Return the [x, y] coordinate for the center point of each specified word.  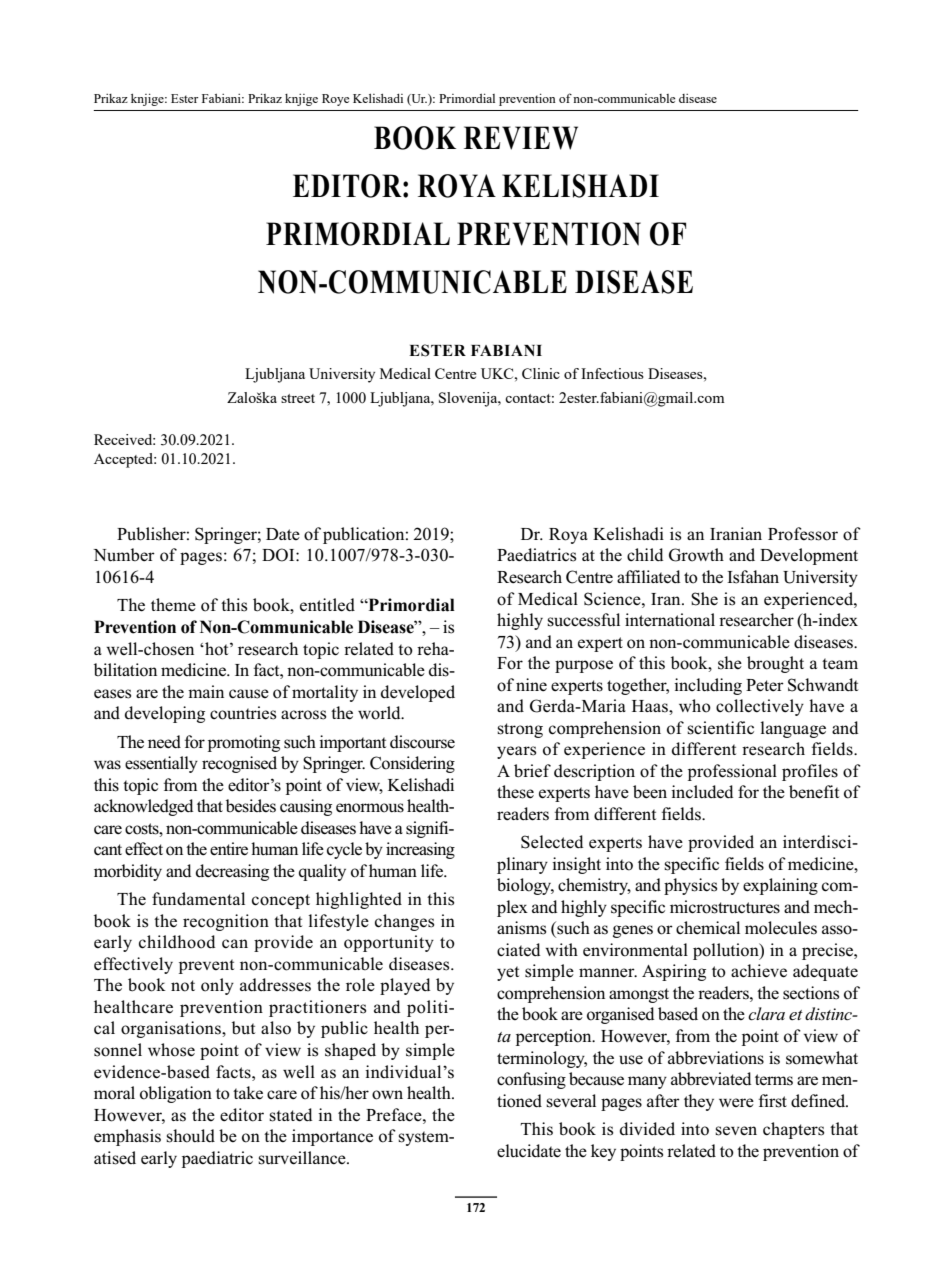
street [298, 398]
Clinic [541, 373]
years [516, 752]
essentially [161, 764]
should [190, 1136]
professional [732, 772]
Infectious [612, 373]
